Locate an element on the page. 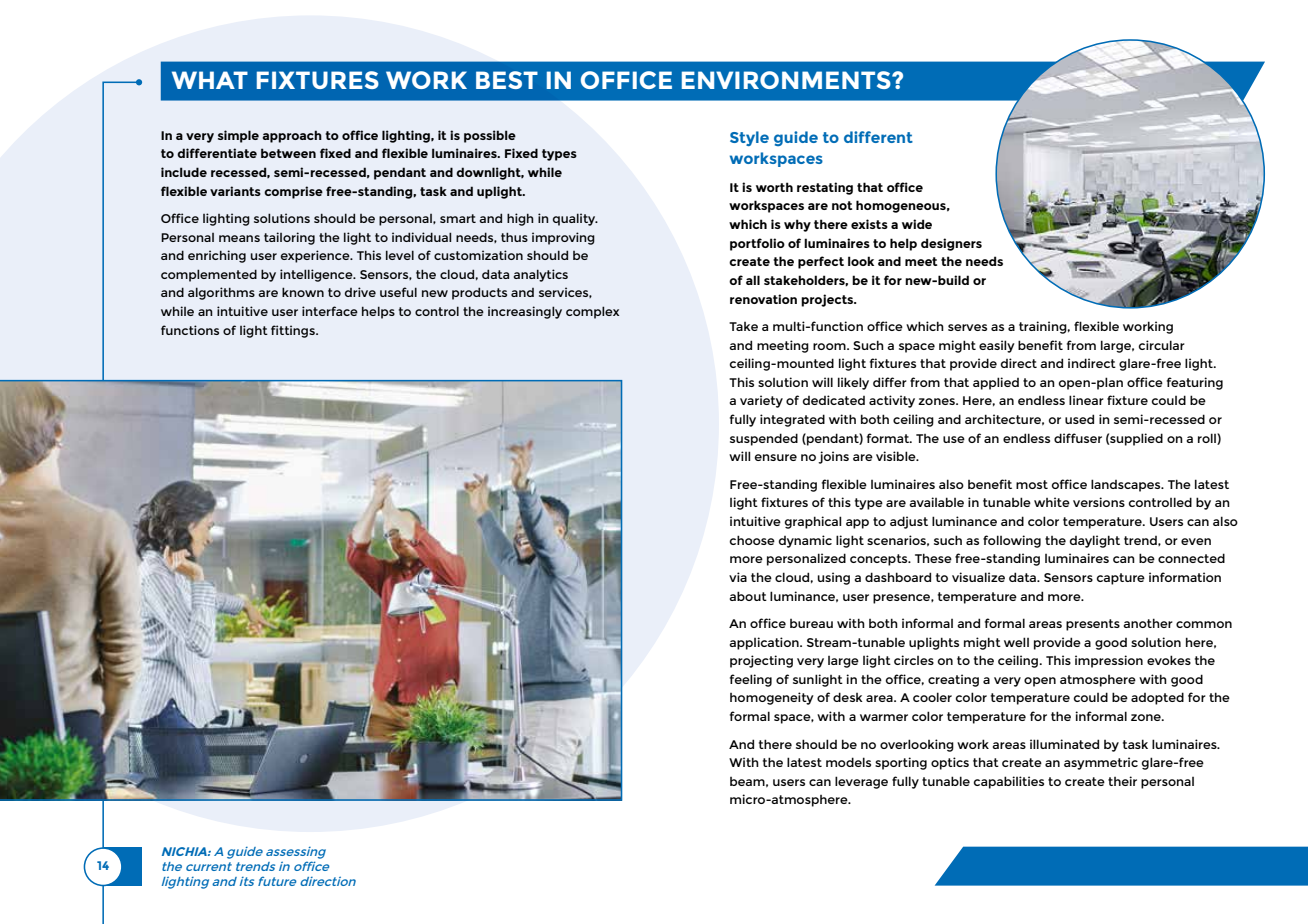 The width and height of the page is (1308, 924). Style is located at coordinates (749, 138).
